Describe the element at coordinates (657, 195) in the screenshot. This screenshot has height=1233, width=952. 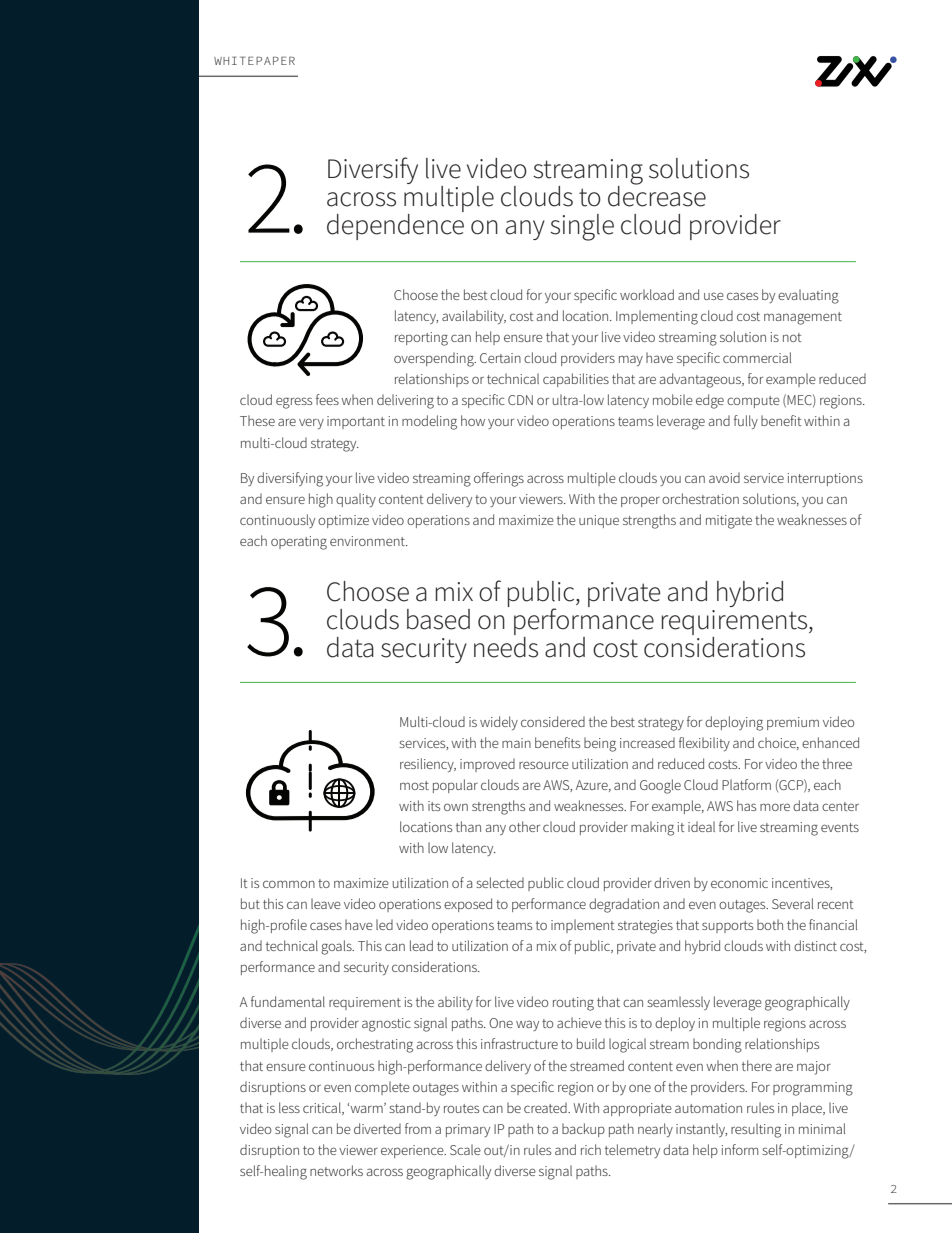
I see `decrease` at that location.
